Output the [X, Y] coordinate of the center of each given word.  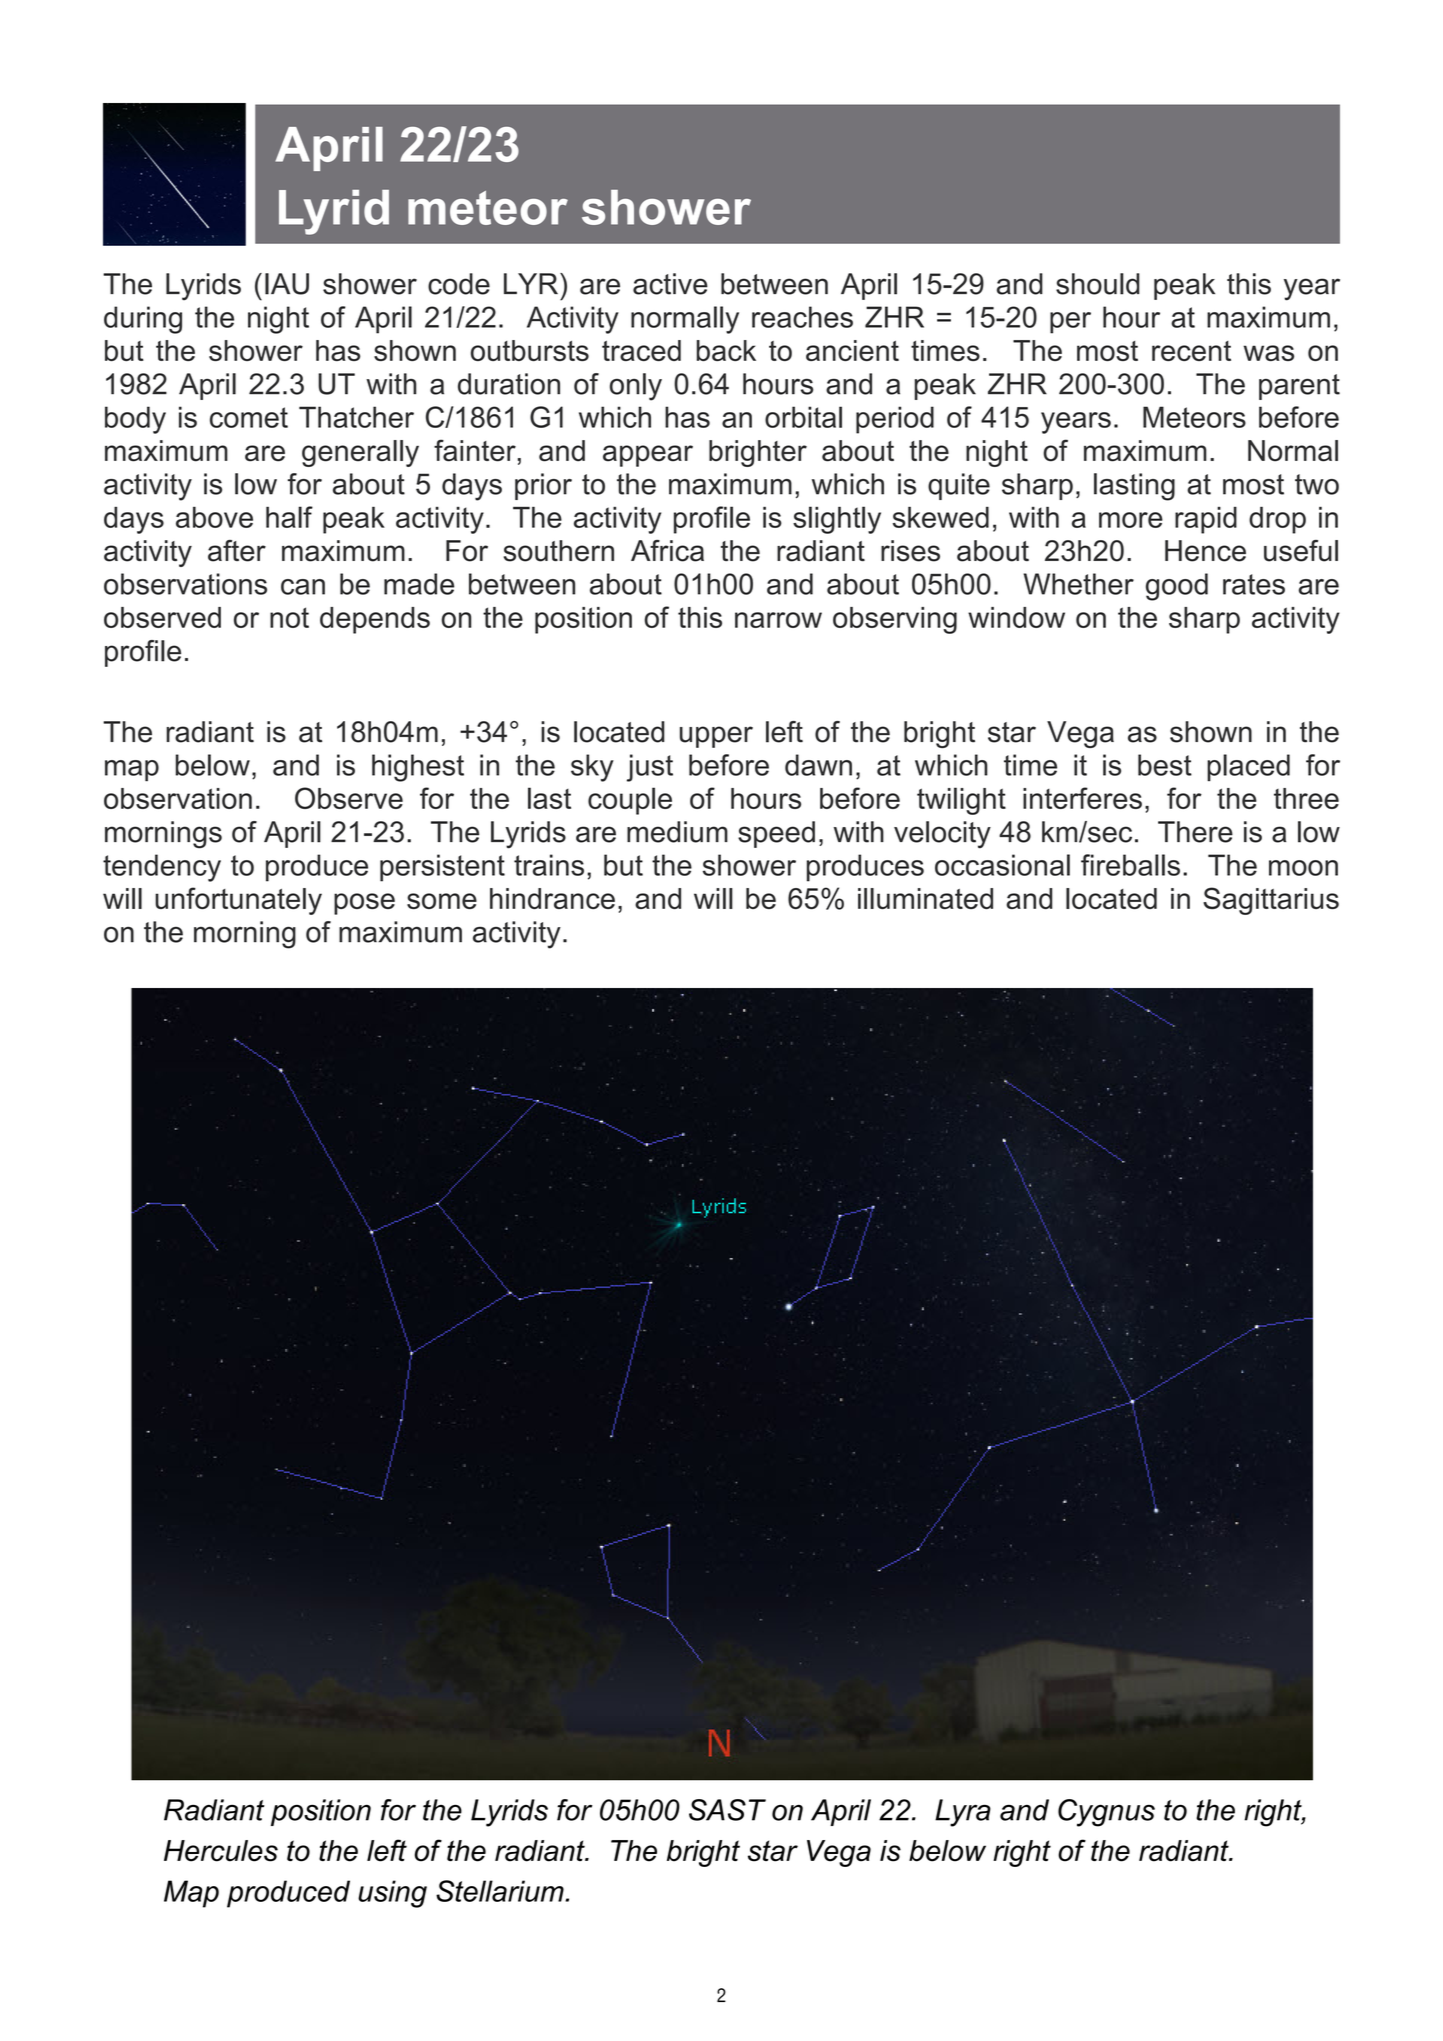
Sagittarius [1271, 901]
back [726, 350]
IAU [287, 284]
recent [1191, 351]
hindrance [552, 898]
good [1177, 587]
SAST [727, 1810]
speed [776, 834]
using [392, 1894]
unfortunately [238, 901]
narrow [778, 620]
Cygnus [1106, 1813]
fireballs [1130, 865]
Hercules [221, 1851]
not [289, 617]
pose [364, 904]
